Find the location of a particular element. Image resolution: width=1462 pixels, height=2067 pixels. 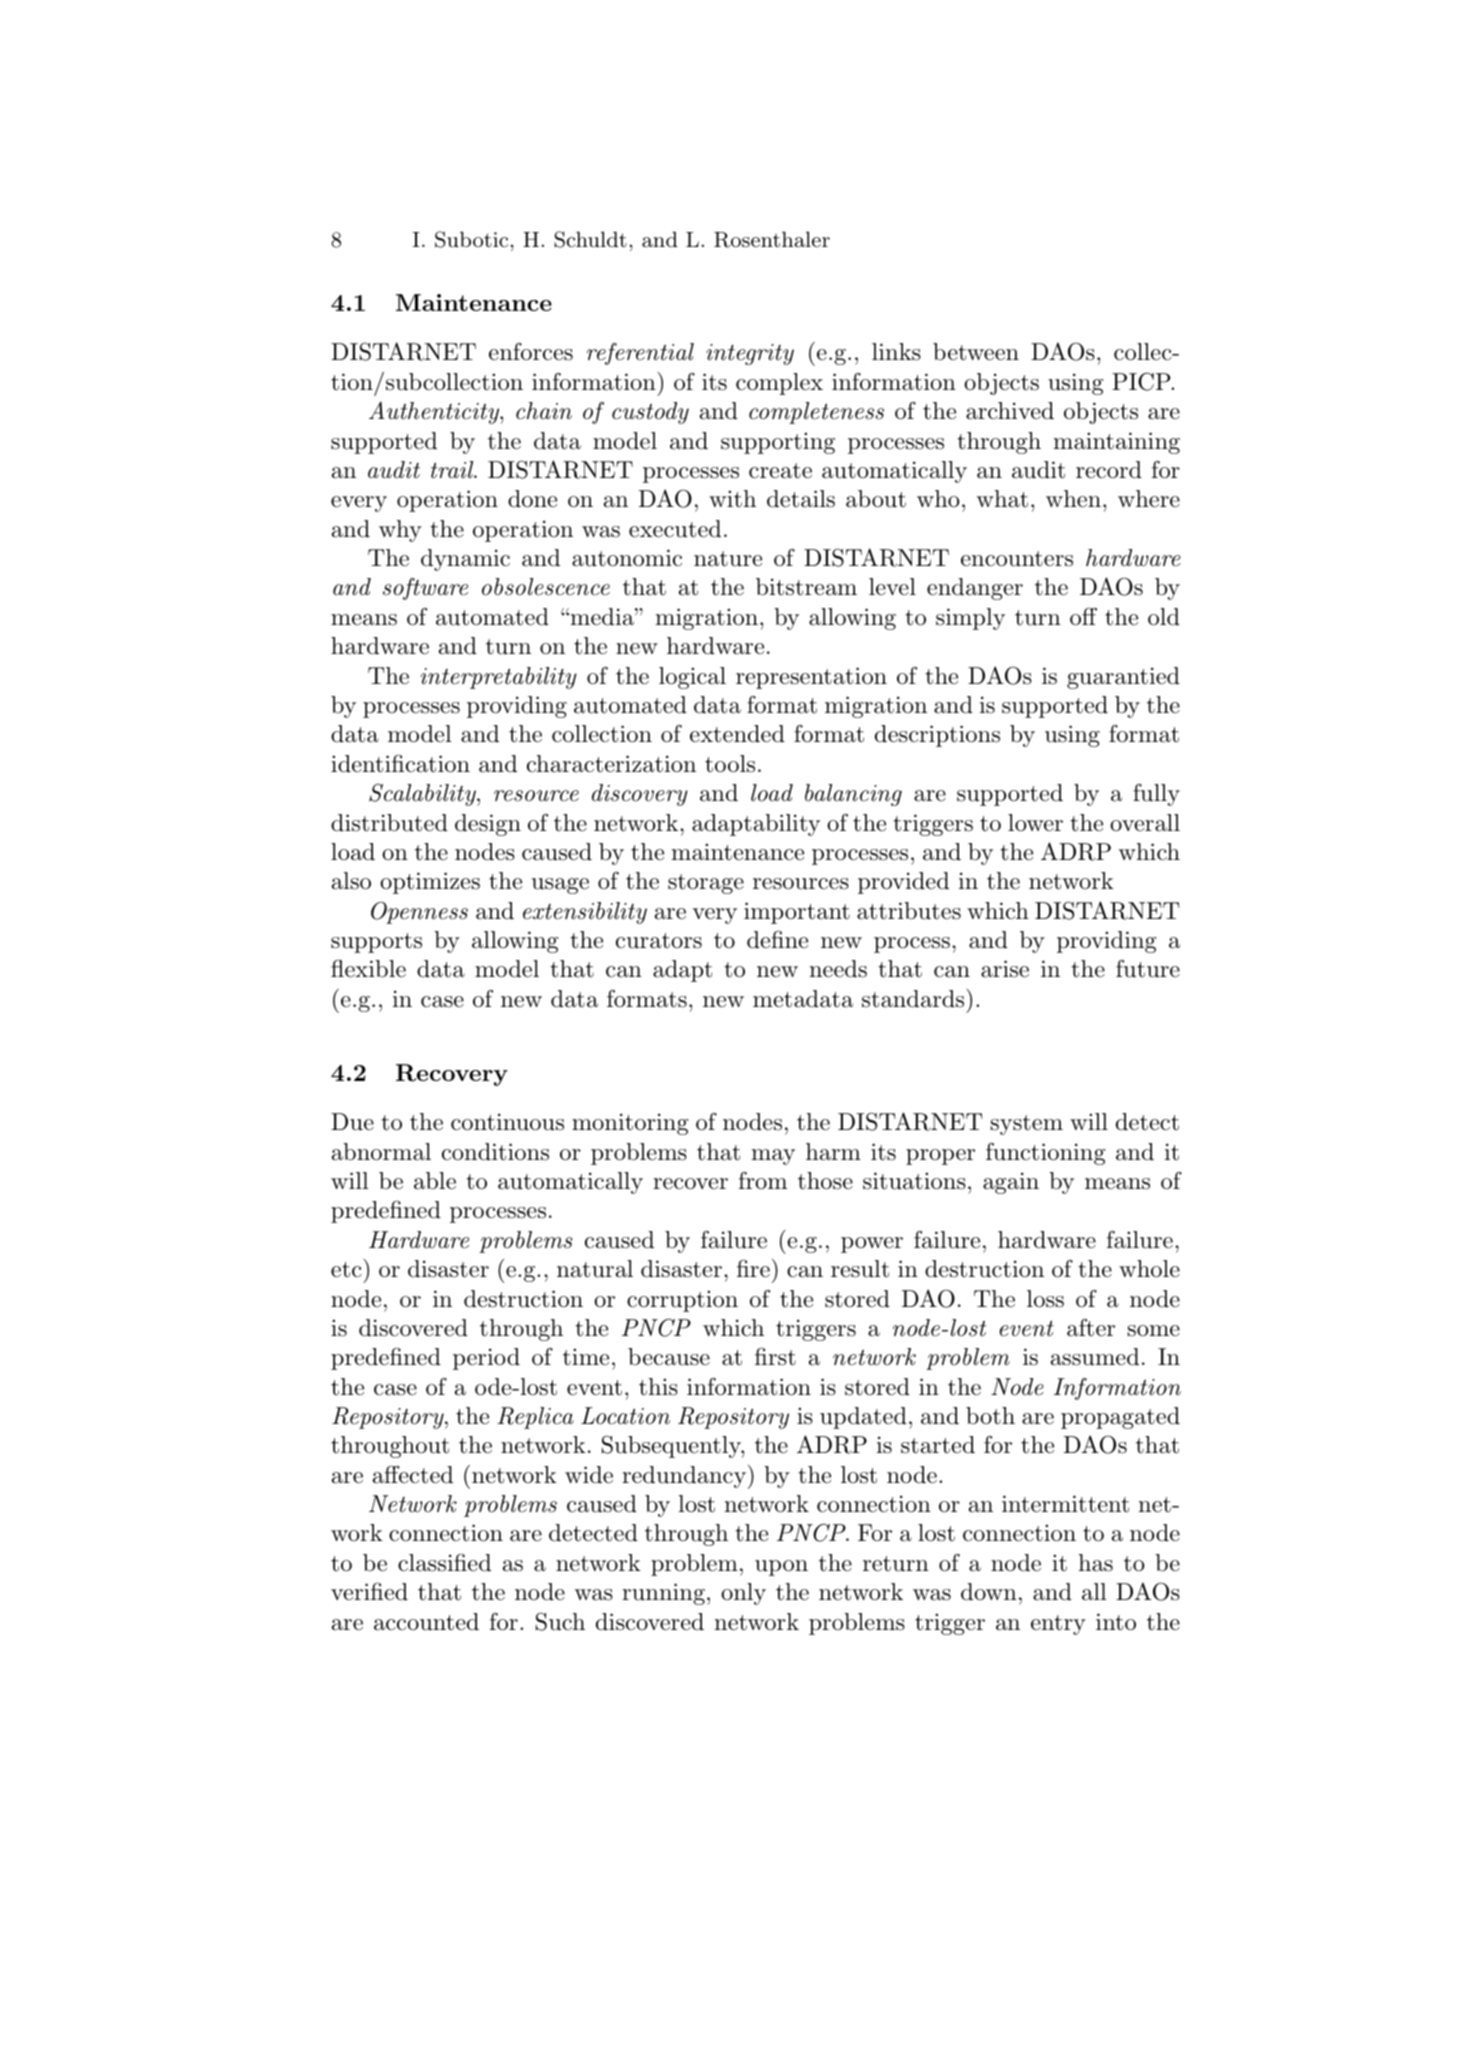

only is located at coordinates (743, 1594).
